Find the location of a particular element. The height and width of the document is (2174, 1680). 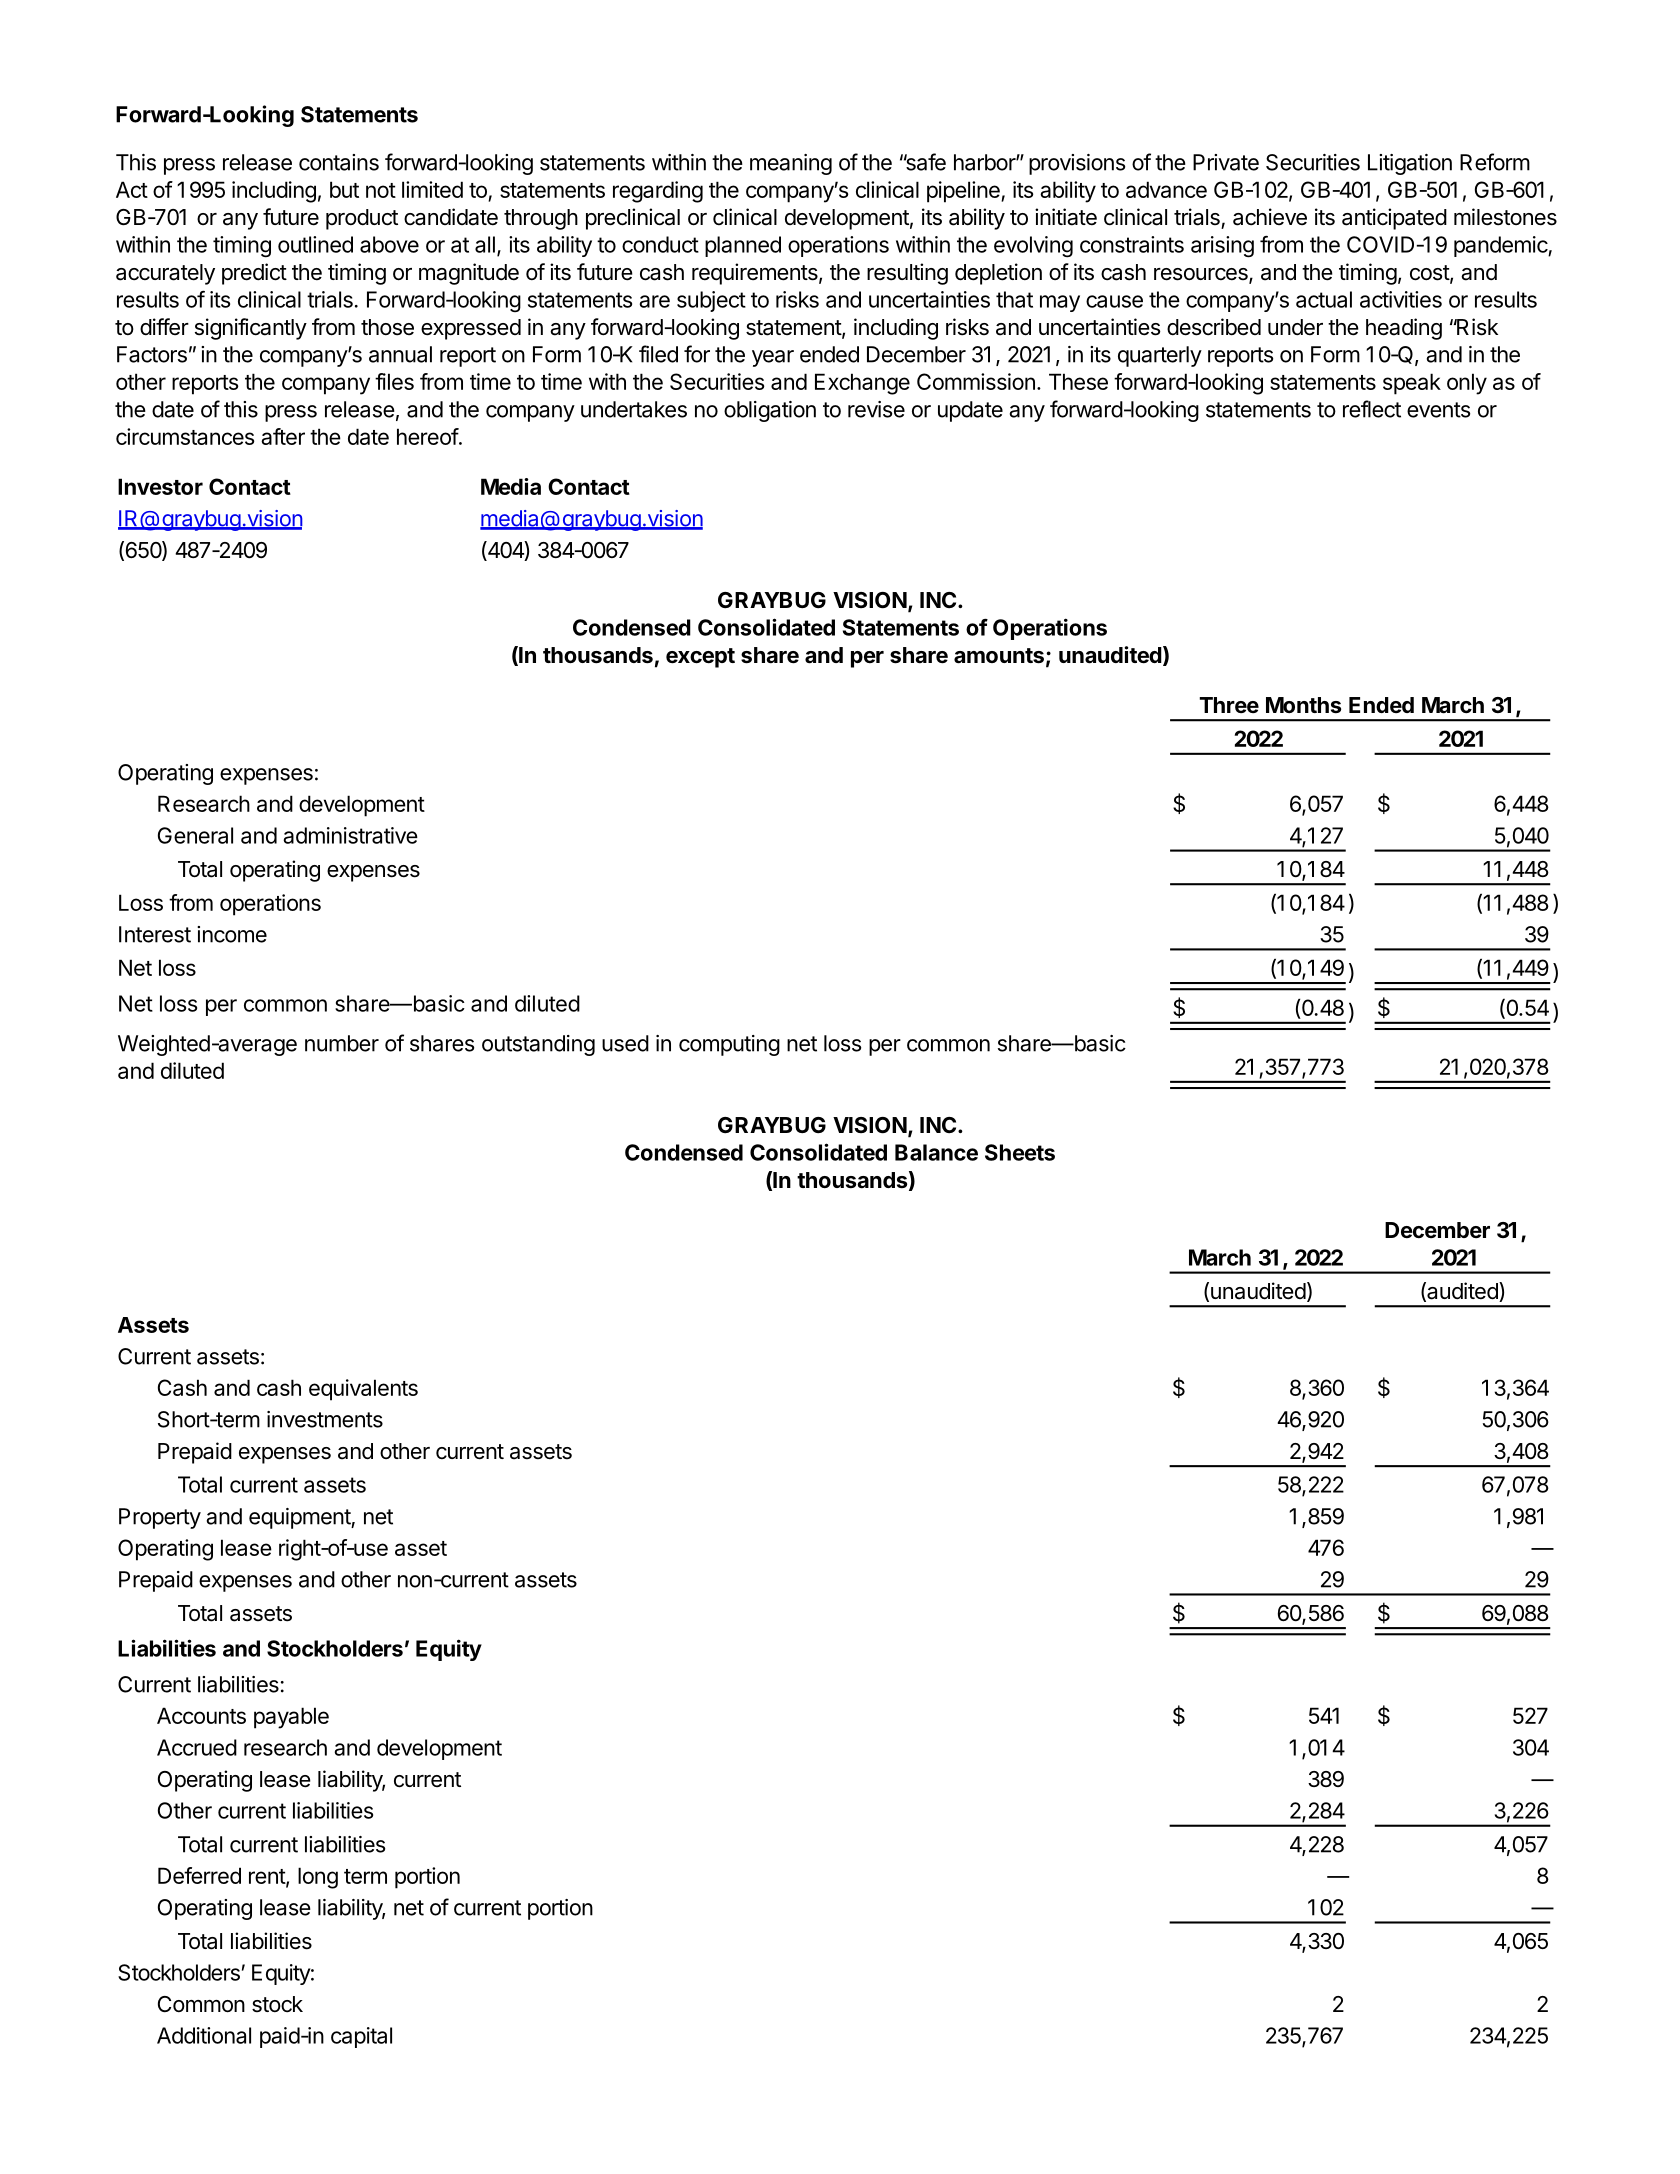

anticipated is located at coordinates (1394, 219).
